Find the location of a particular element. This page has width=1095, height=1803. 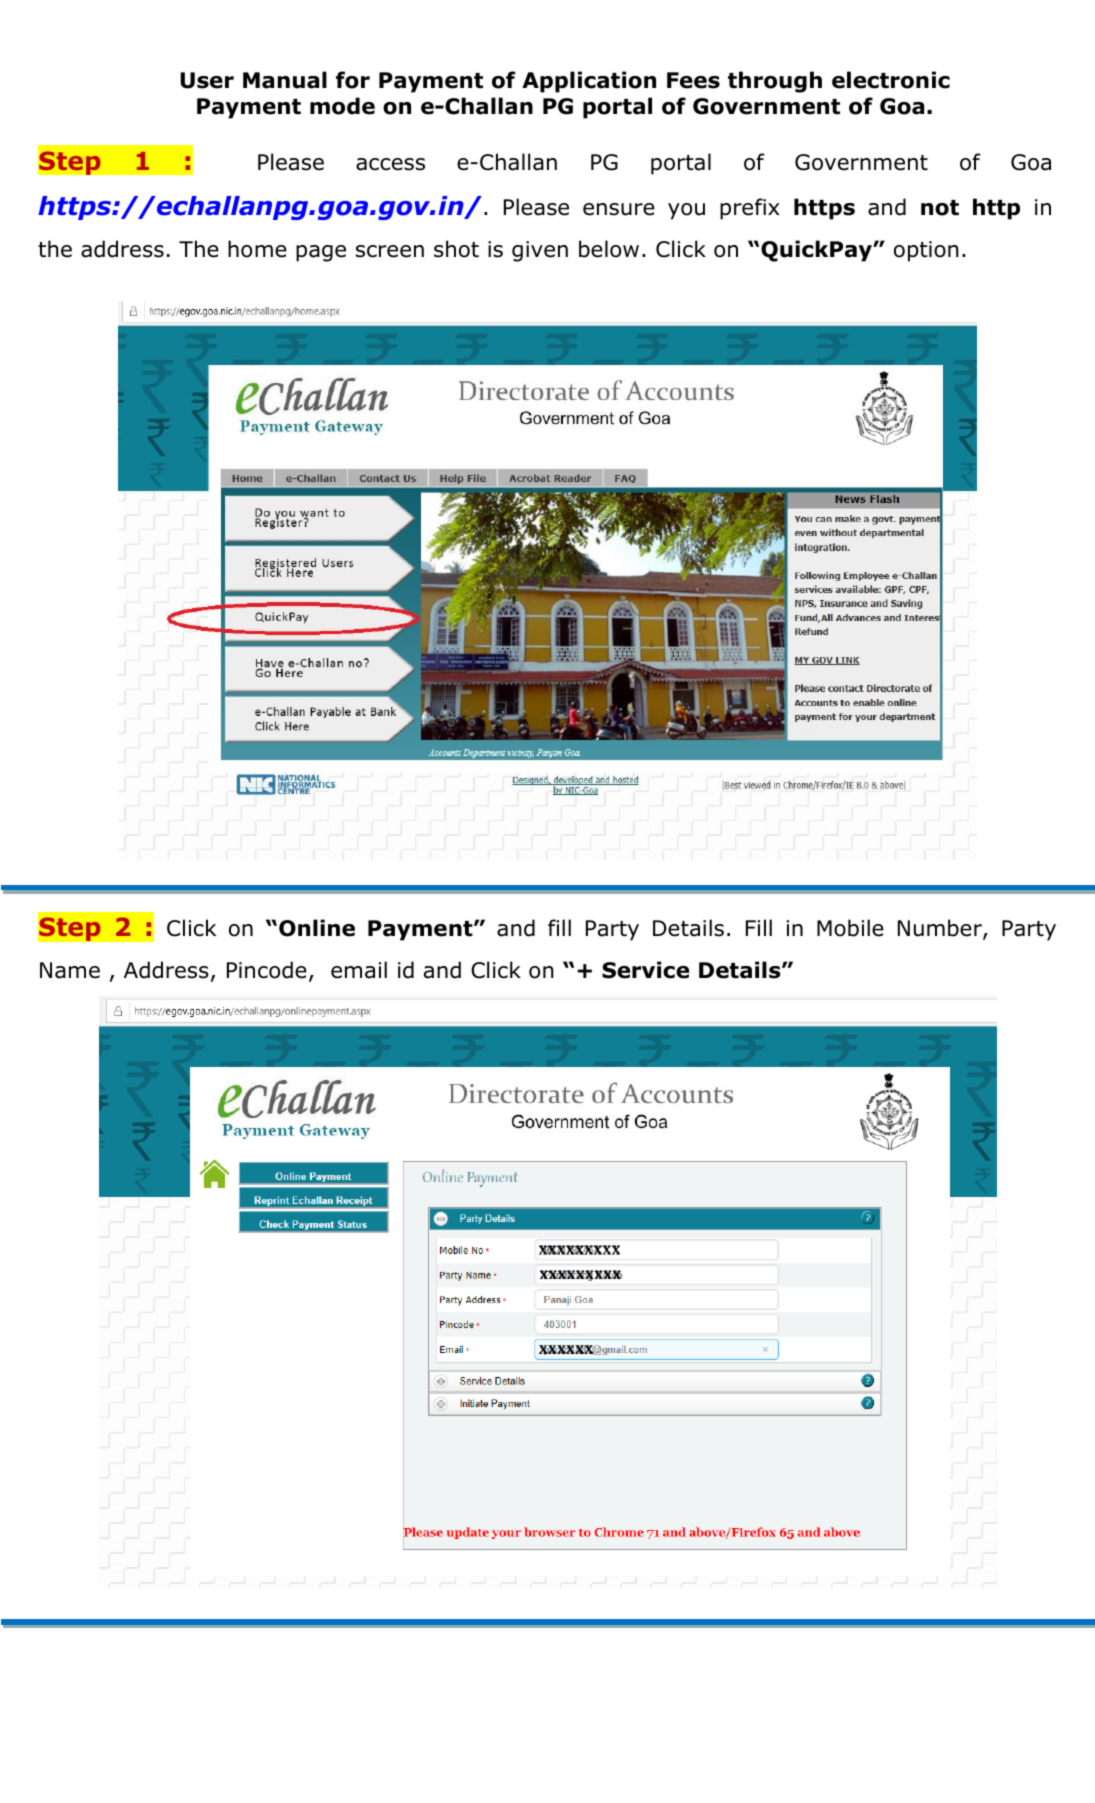

Service is located at coordinates (645, 970).
